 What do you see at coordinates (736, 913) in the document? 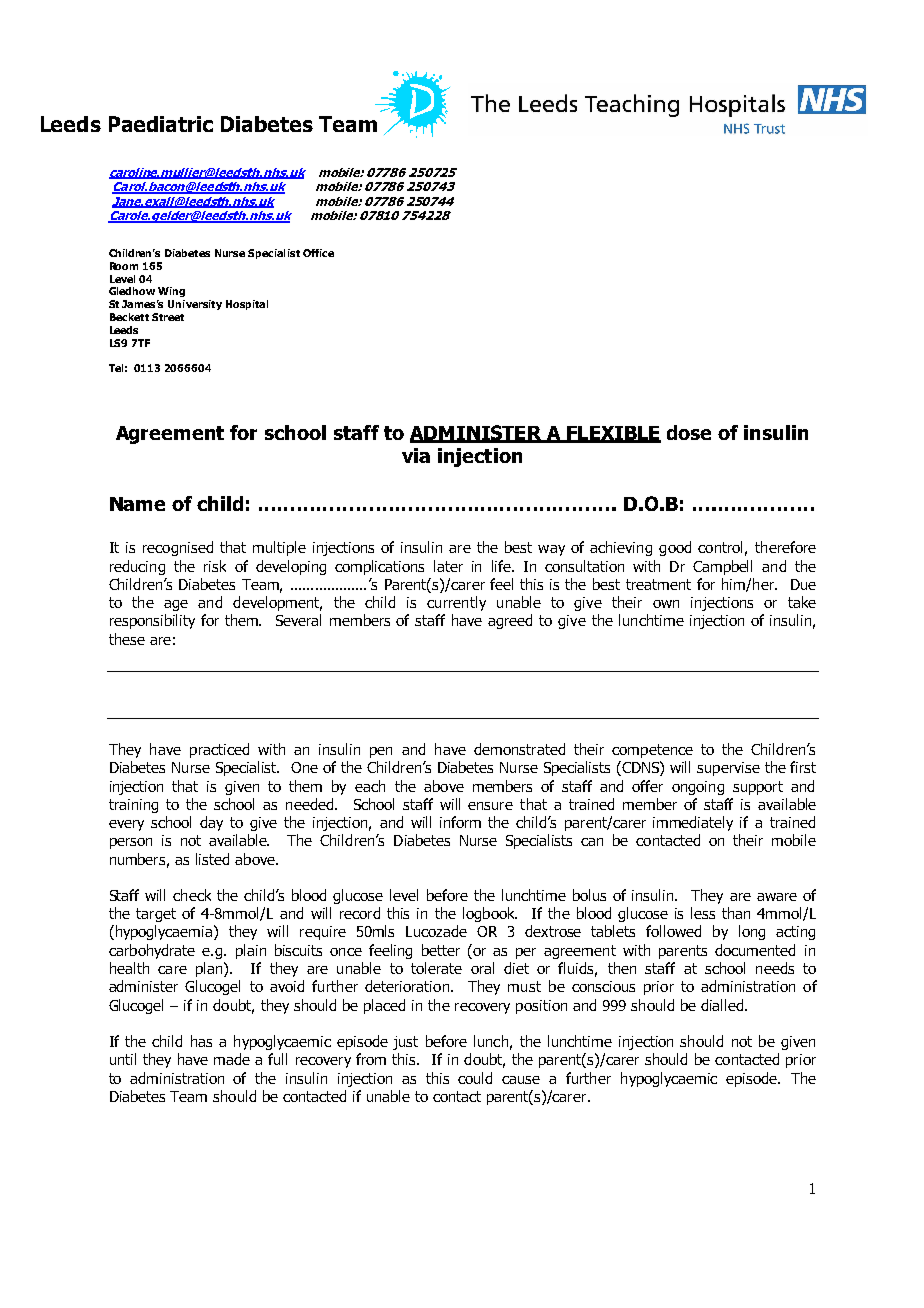
I see `than` at bounding box center [736, 913].
